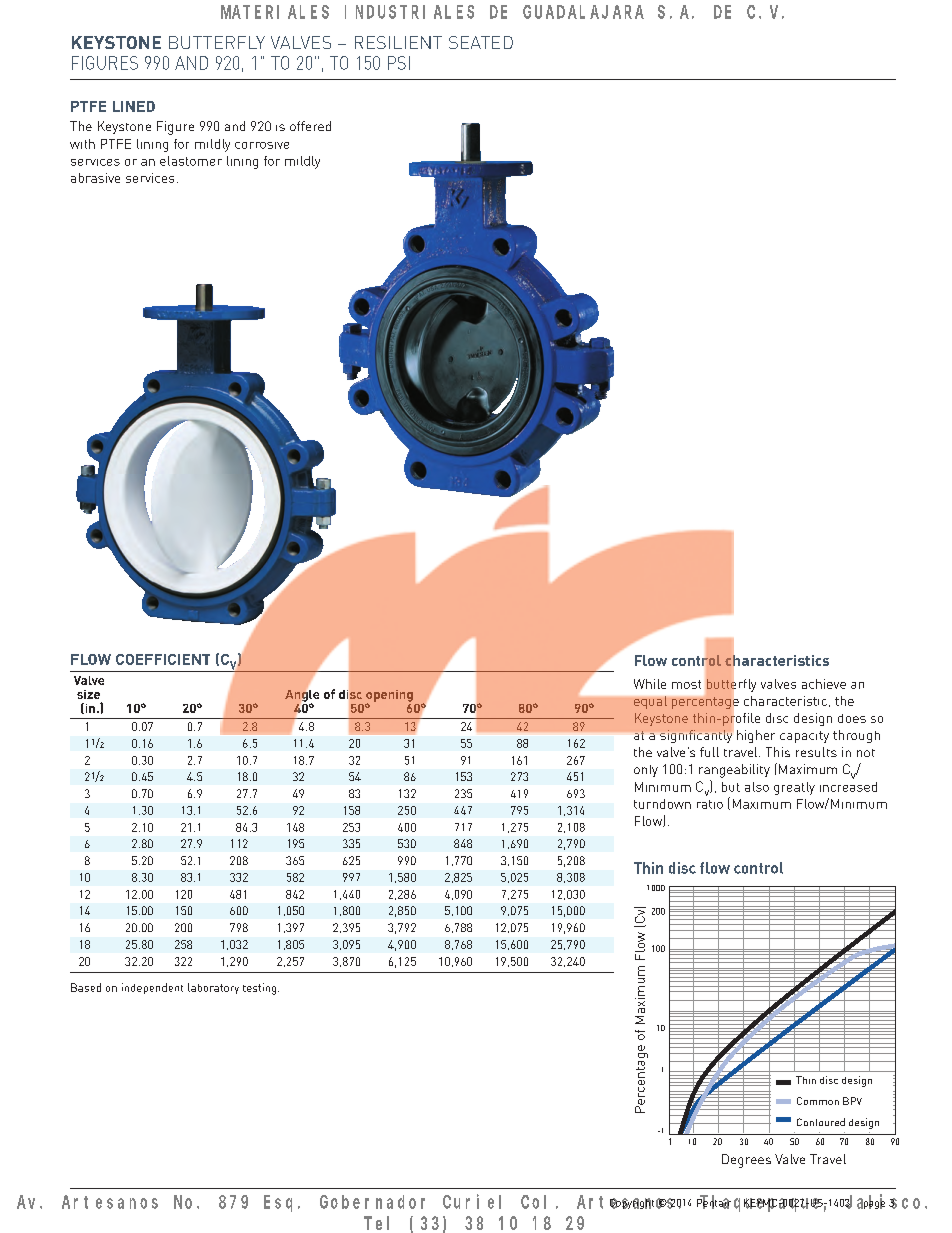  Describe the element at coordinates (583, 12) in the screenshot. I see `GUADALAJARA` at that location.
